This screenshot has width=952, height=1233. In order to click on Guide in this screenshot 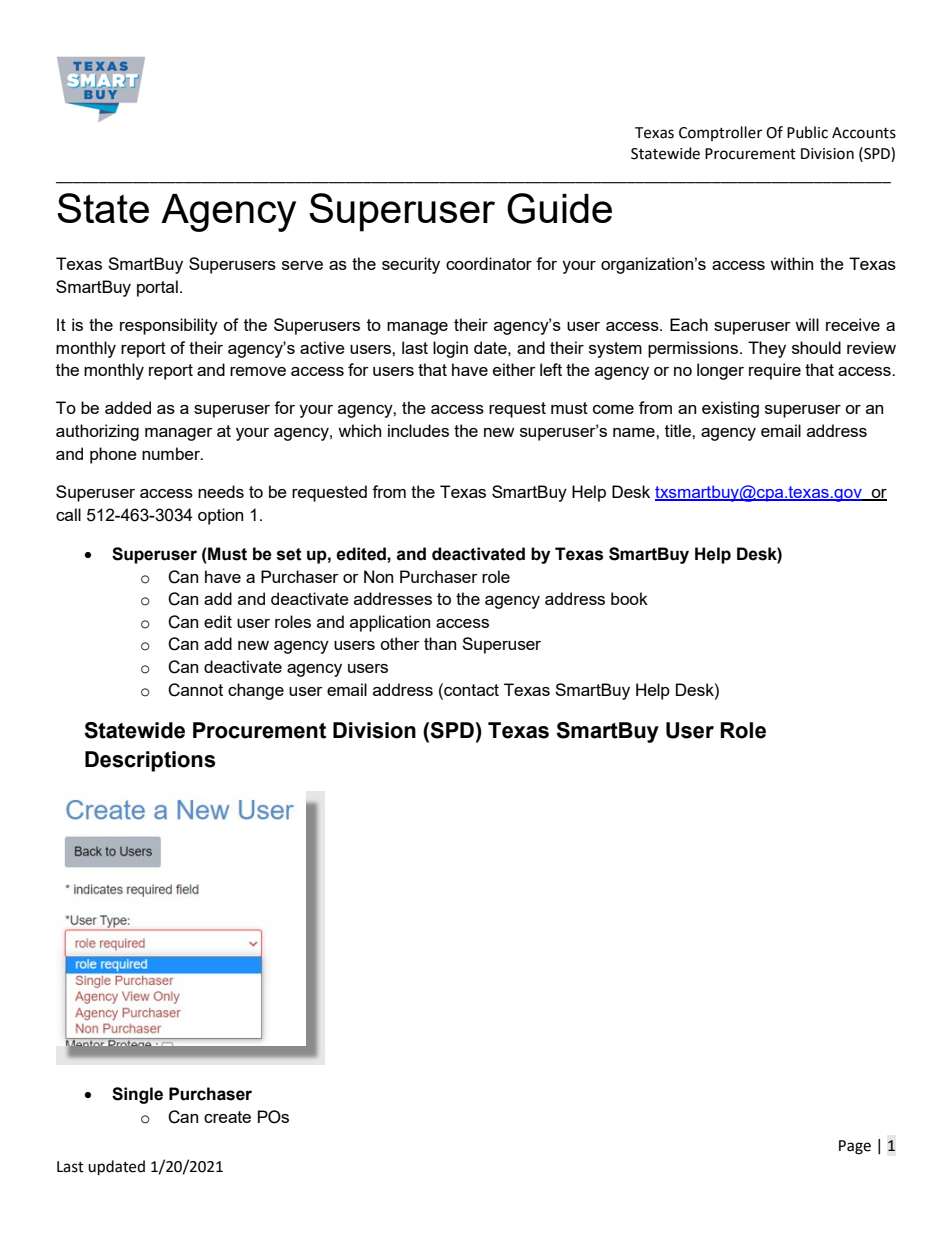, I will do `click(559, 208)`.
